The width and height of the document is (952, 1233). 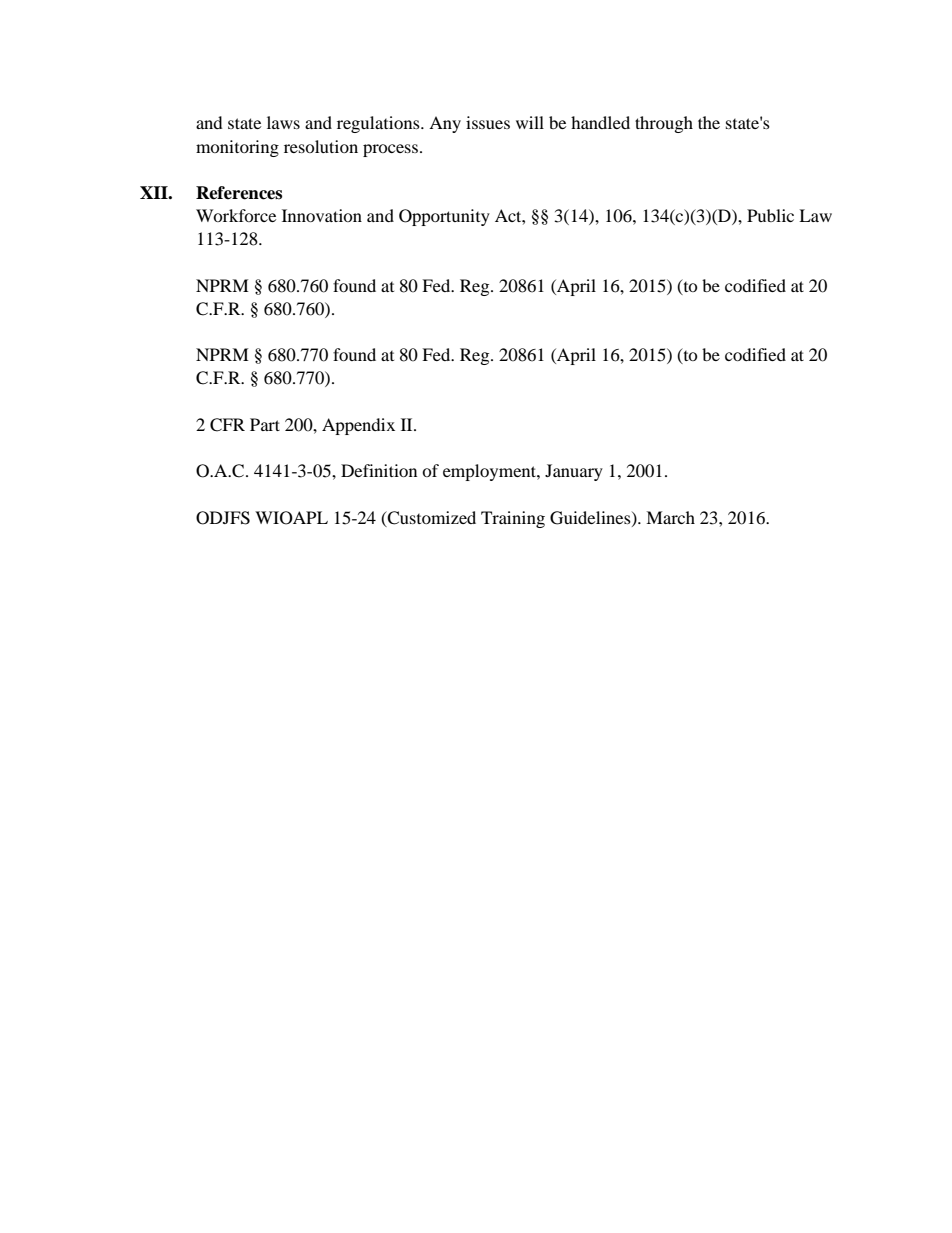 I want to click on Innovation, so click(x=322, y=215).
